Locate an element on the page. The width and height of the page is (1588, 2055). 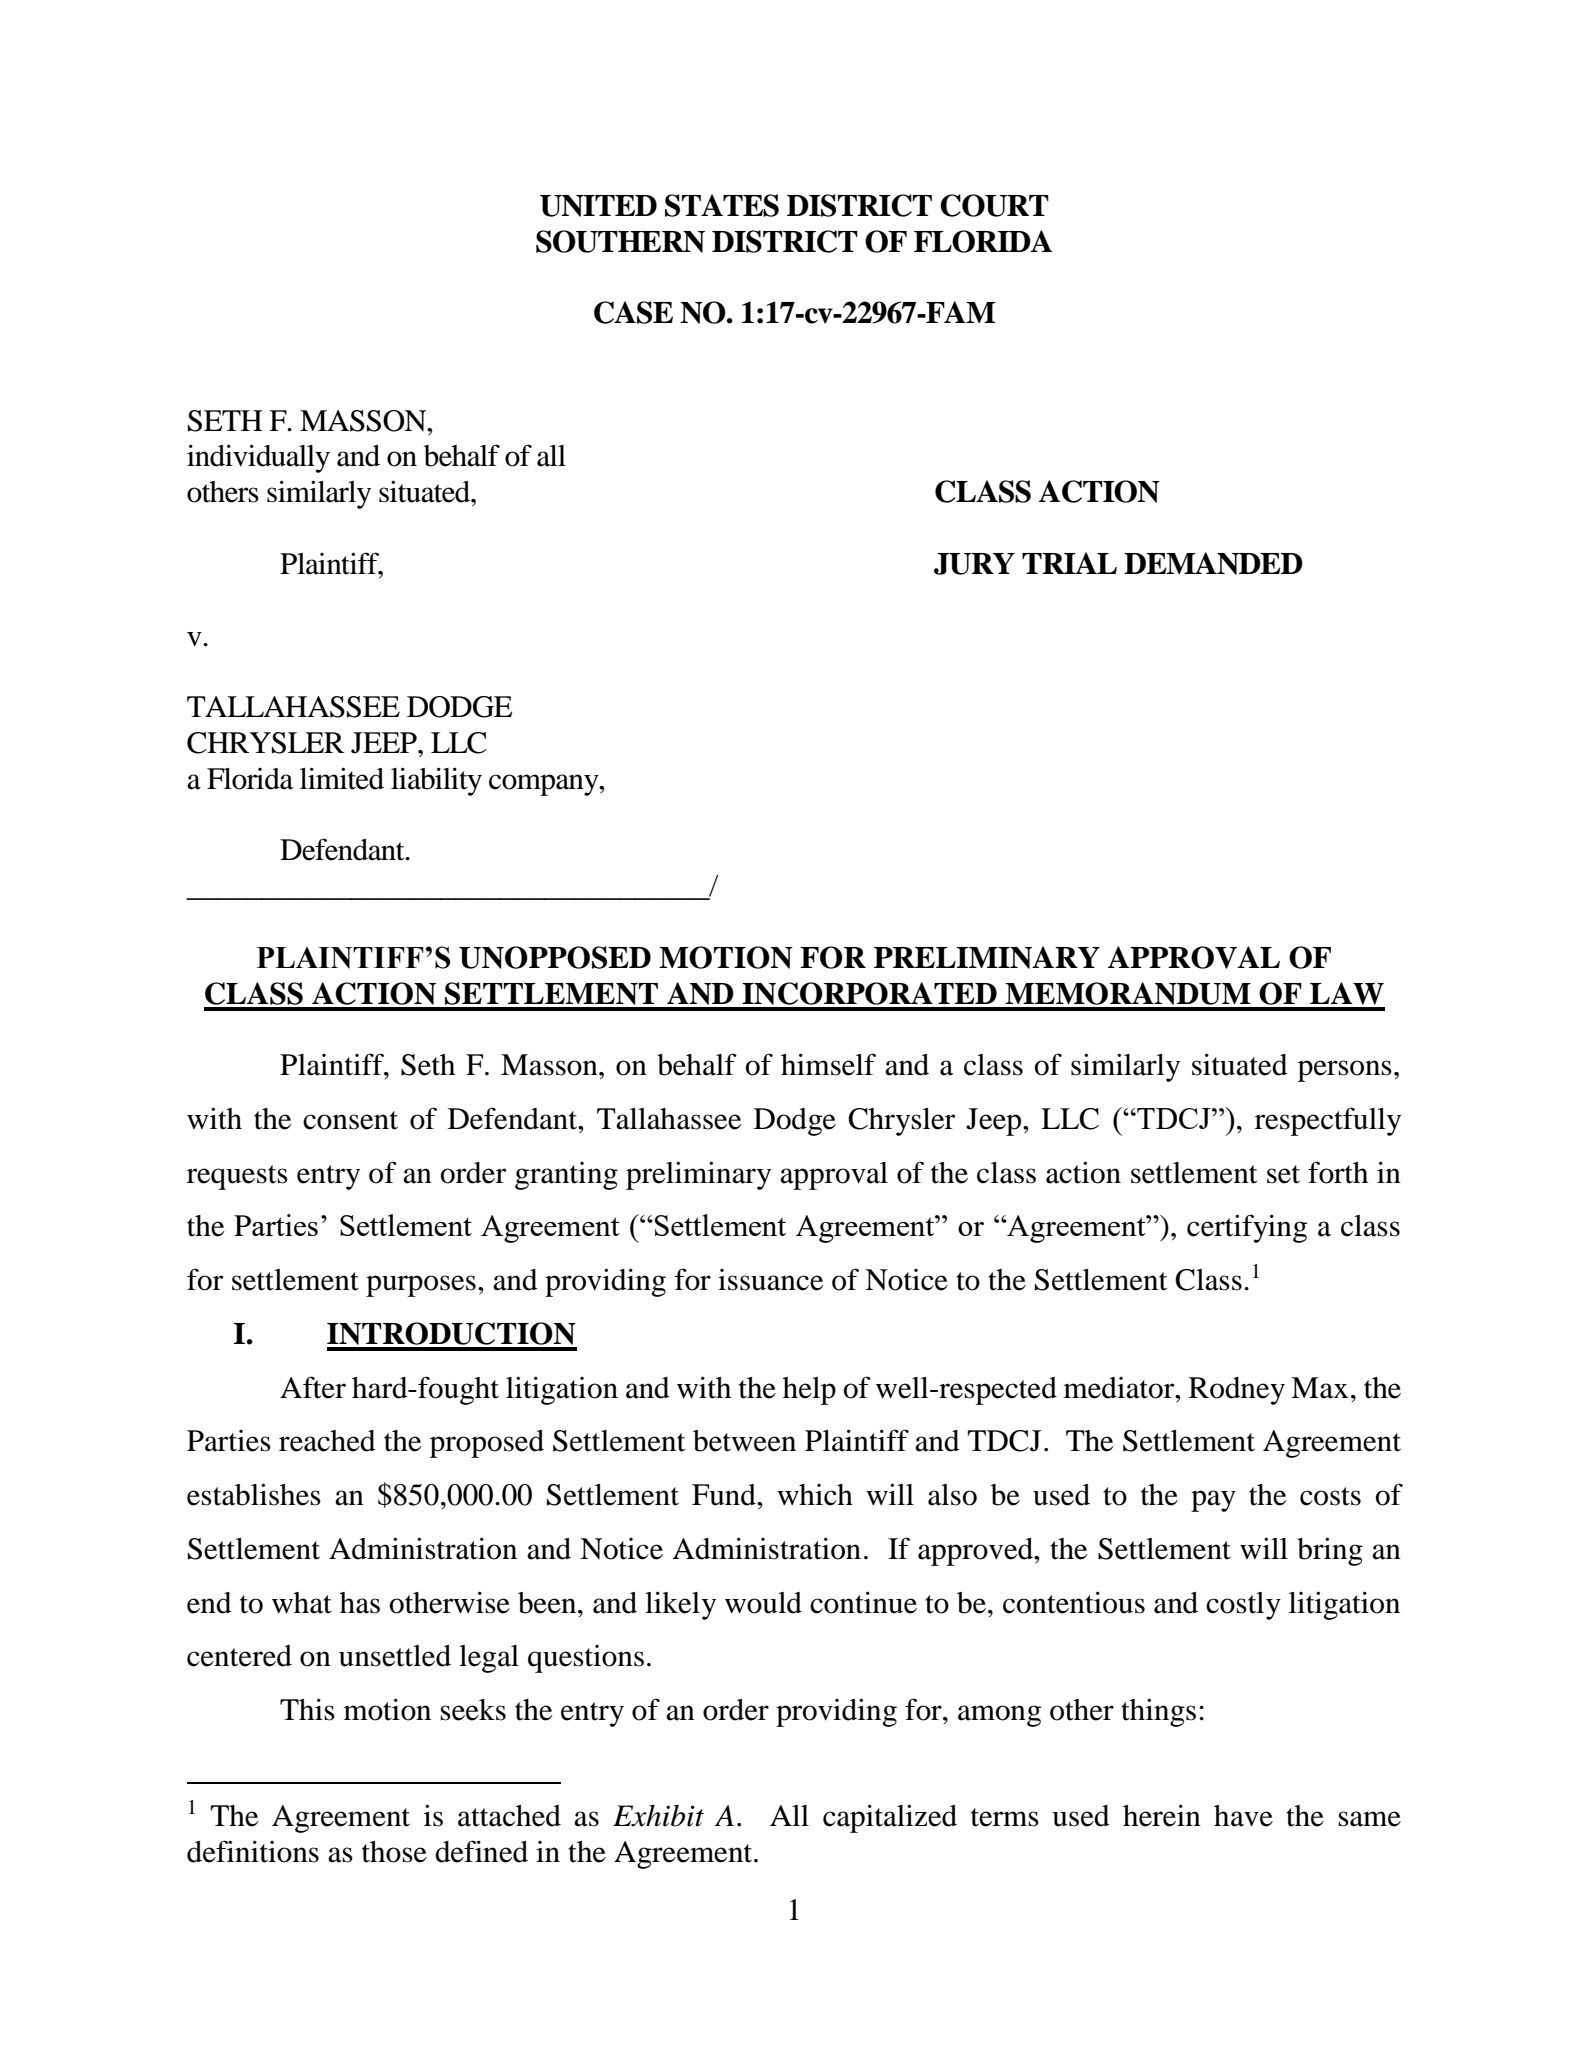
purposes is located at coordinates (421, 1286).
